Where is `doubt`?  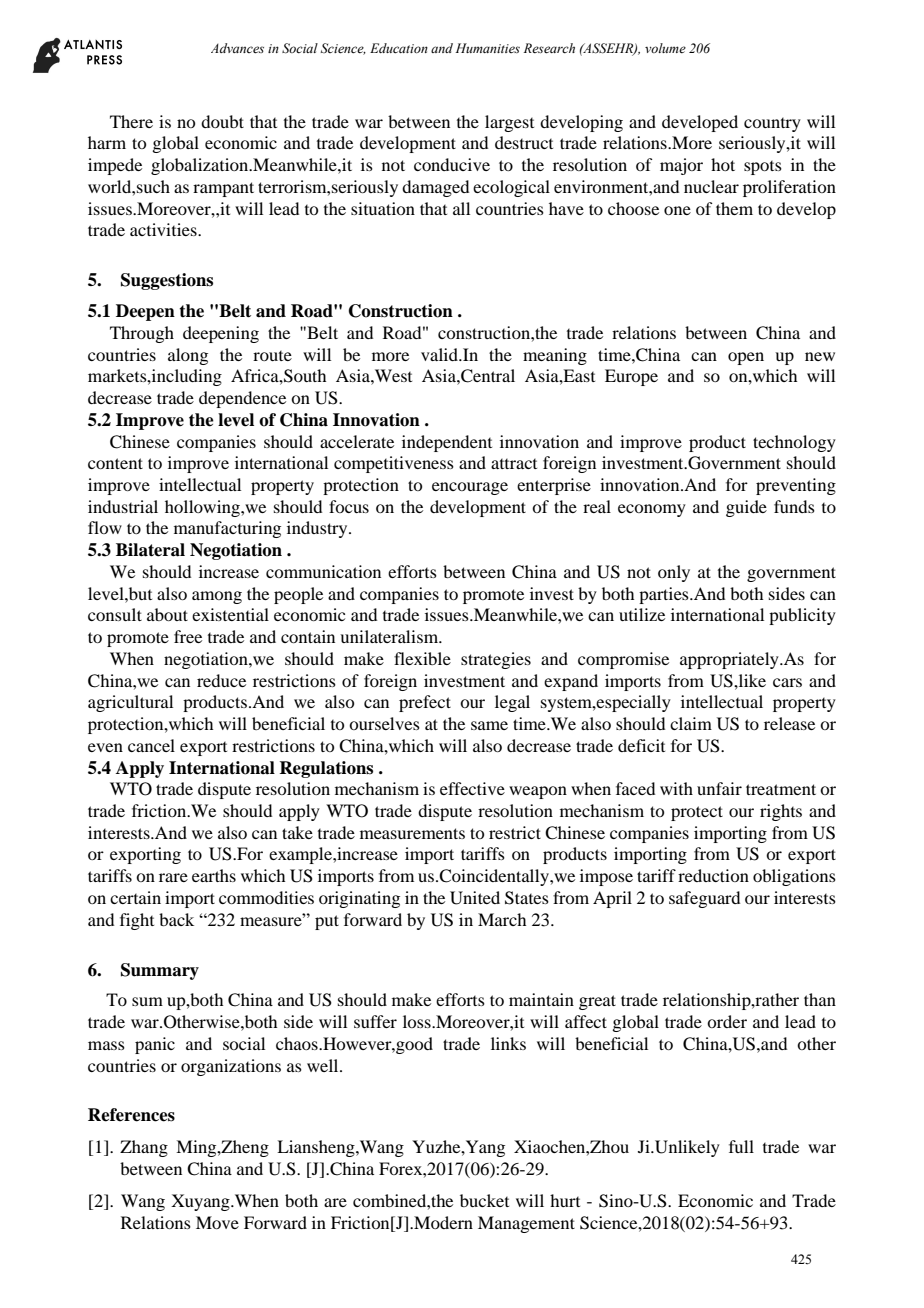
doubt is located at coordinates (222, 121).
